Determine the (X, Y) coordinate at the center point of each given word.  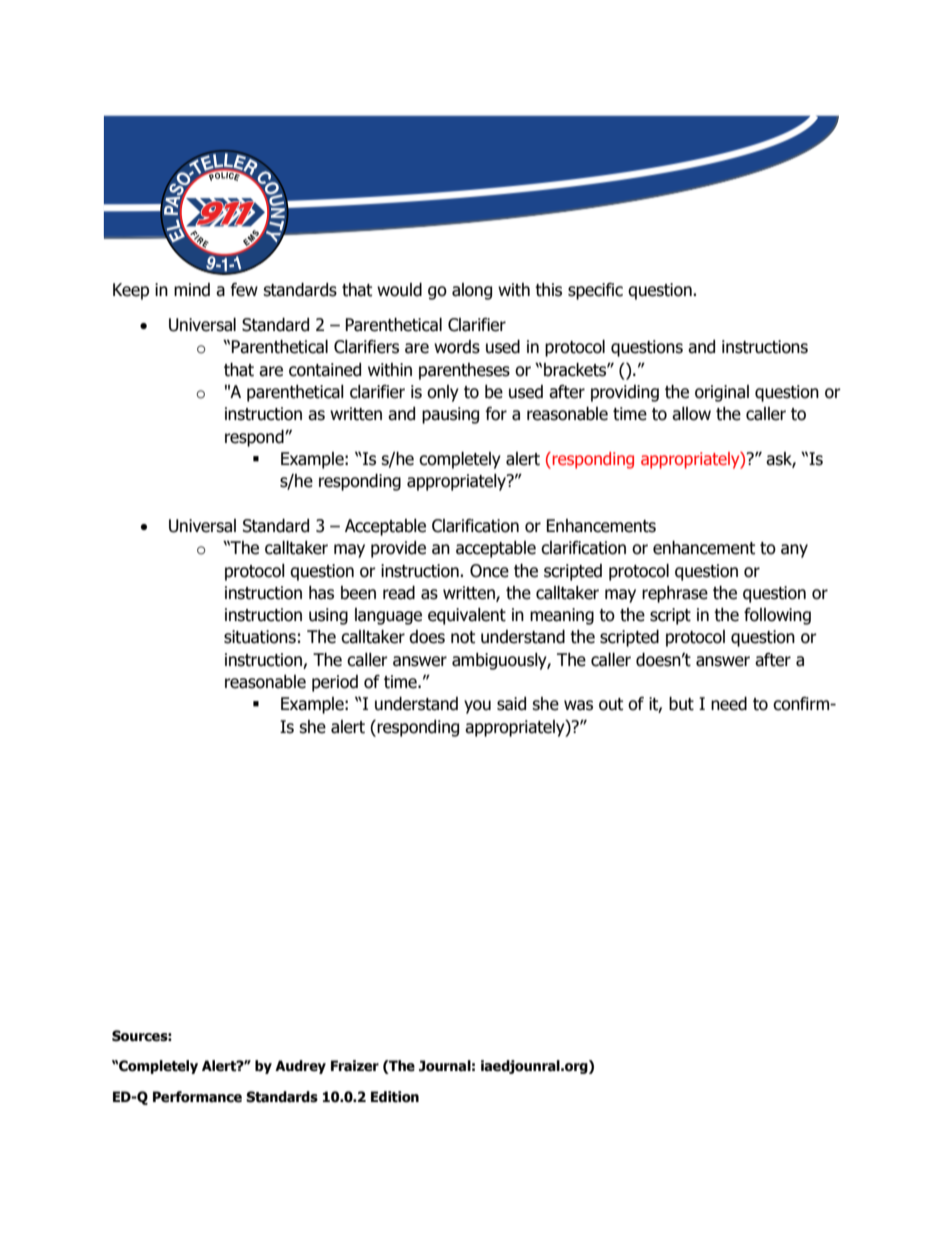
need (729, 704)
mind (192, 290)
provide (398, 549)
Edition (395, 1097)
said (511, 704)
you (477, 707)
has (321, 593)
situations (260, 637)
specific (595, 291)
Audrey (300, 1067)
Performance (197, 1097)
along (472, 291)
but (681, 704)
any (794, 551)
